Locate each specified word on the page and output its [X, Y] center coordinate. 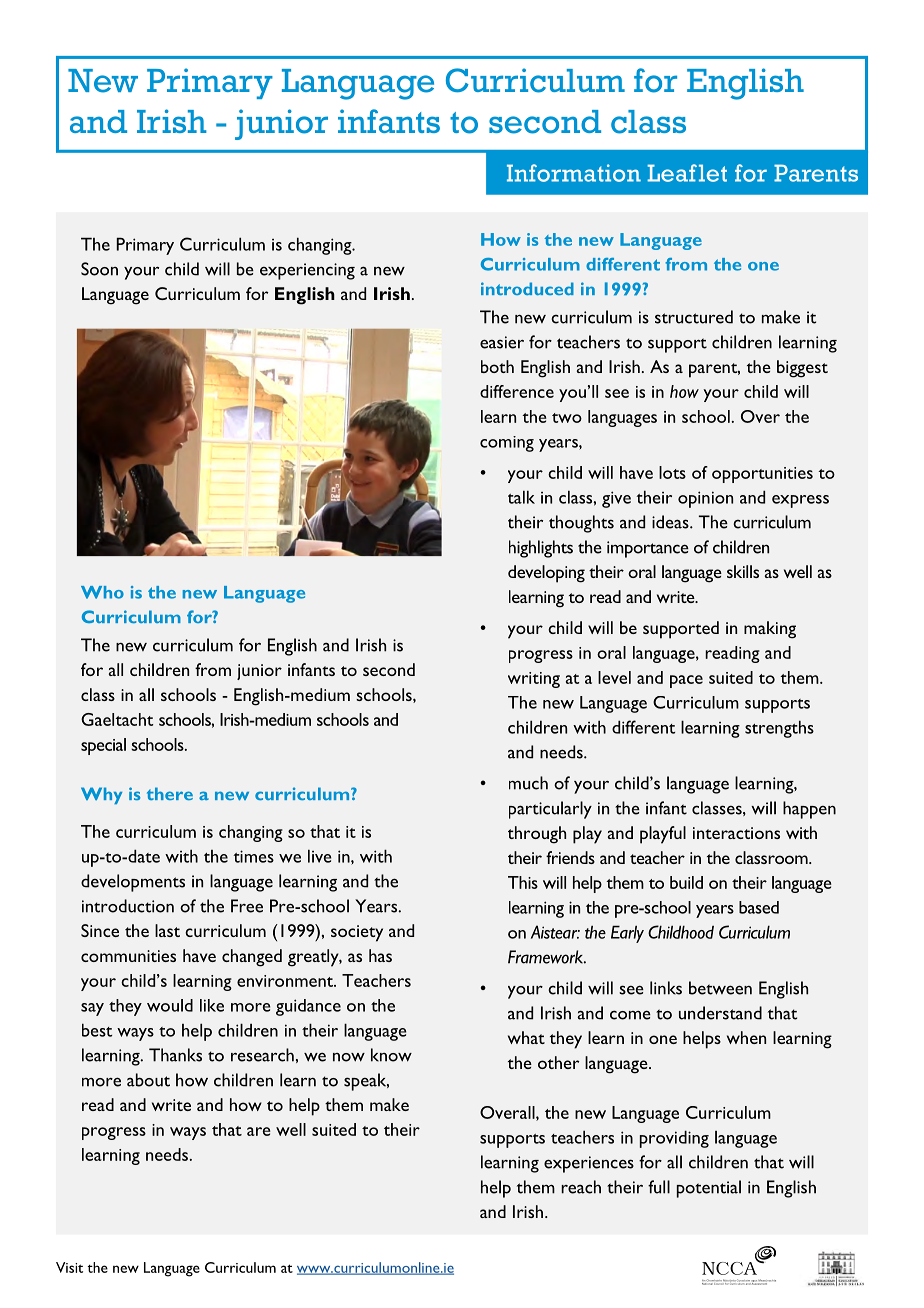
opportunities [762, 475]
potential [709, 1189]
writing [534, 680]
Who [102, 592]
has [380, 955]
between [720, 988]
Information [574, 173]
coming [507, 444]
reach [581, 1187]
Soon [99, 269]
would [170, 1005]
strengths [779, 729]
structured [694, 317]
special [103, 746]
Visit [69, 1267]
